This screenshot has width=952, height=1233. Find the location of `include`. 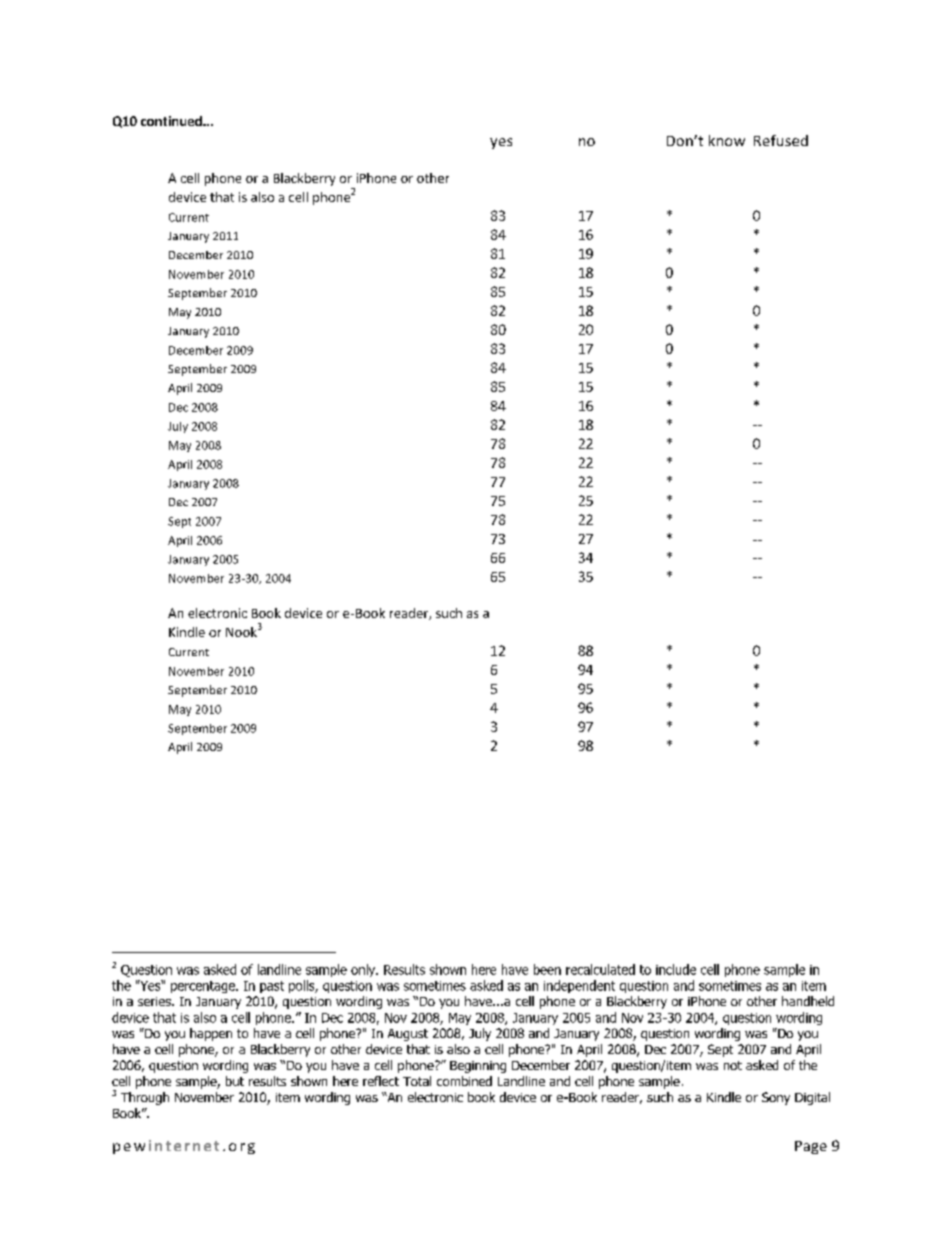

include is located at coordinates (676, 969).
